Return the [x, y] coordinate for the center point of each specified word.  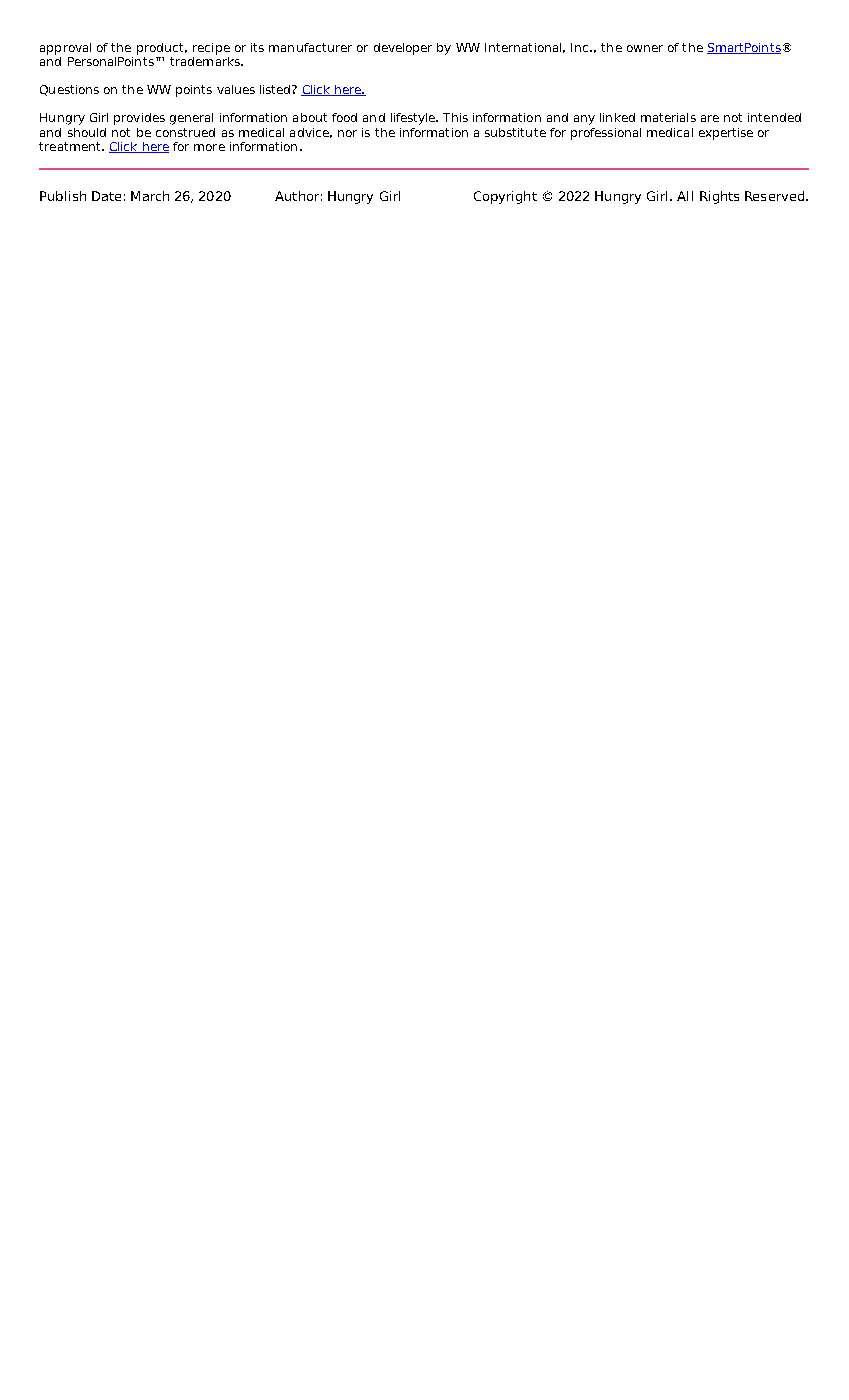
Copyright [505, 197]
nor [347, 133]
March [150, 196]
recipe [211, 49]
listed [275, 89]
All [685, 196]
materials [668, 117]
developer [403, 49]
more [209, 147]
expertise [726, 134]
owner [645, 48]
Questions [69, 90]
